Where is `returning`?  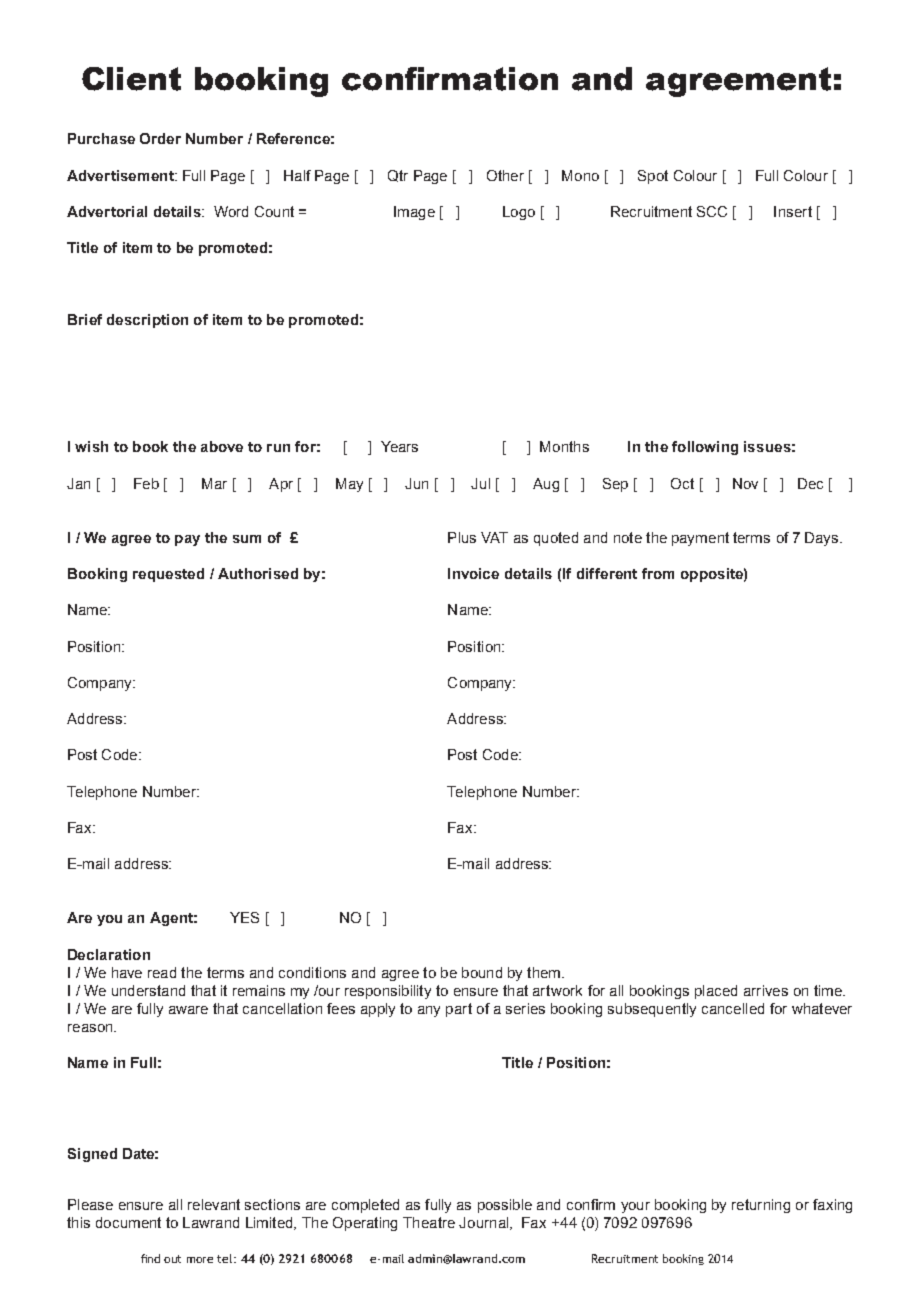 returning is located at coordinates (761, 1206).
